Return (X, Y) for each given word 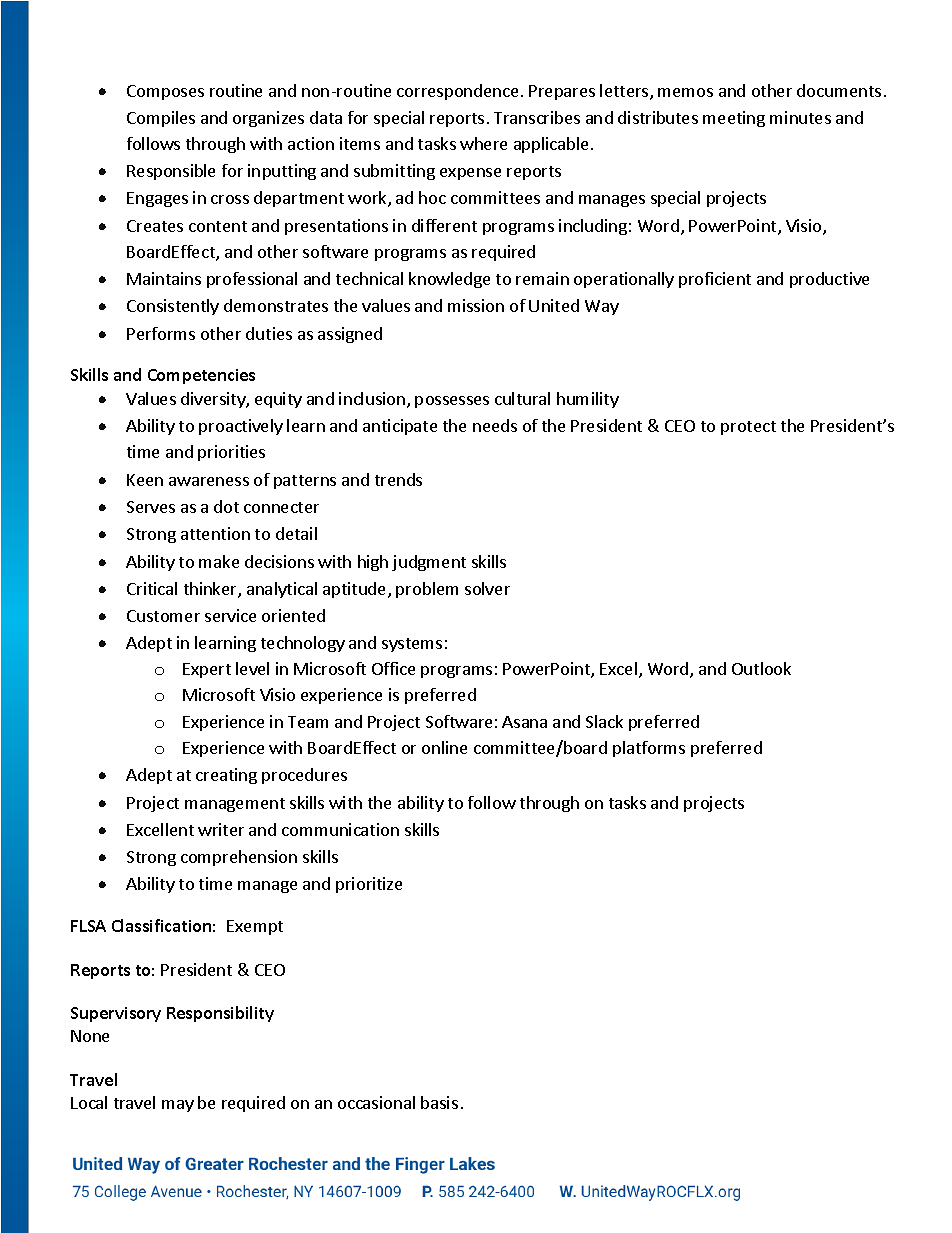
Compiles (161, 119)
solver (487, 588)
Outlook (761, 668)
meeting (734, 119)
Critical (152, 588)
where (483, 143)
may (178, 1106)
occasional (376, 1102)
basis (439, 1102)
